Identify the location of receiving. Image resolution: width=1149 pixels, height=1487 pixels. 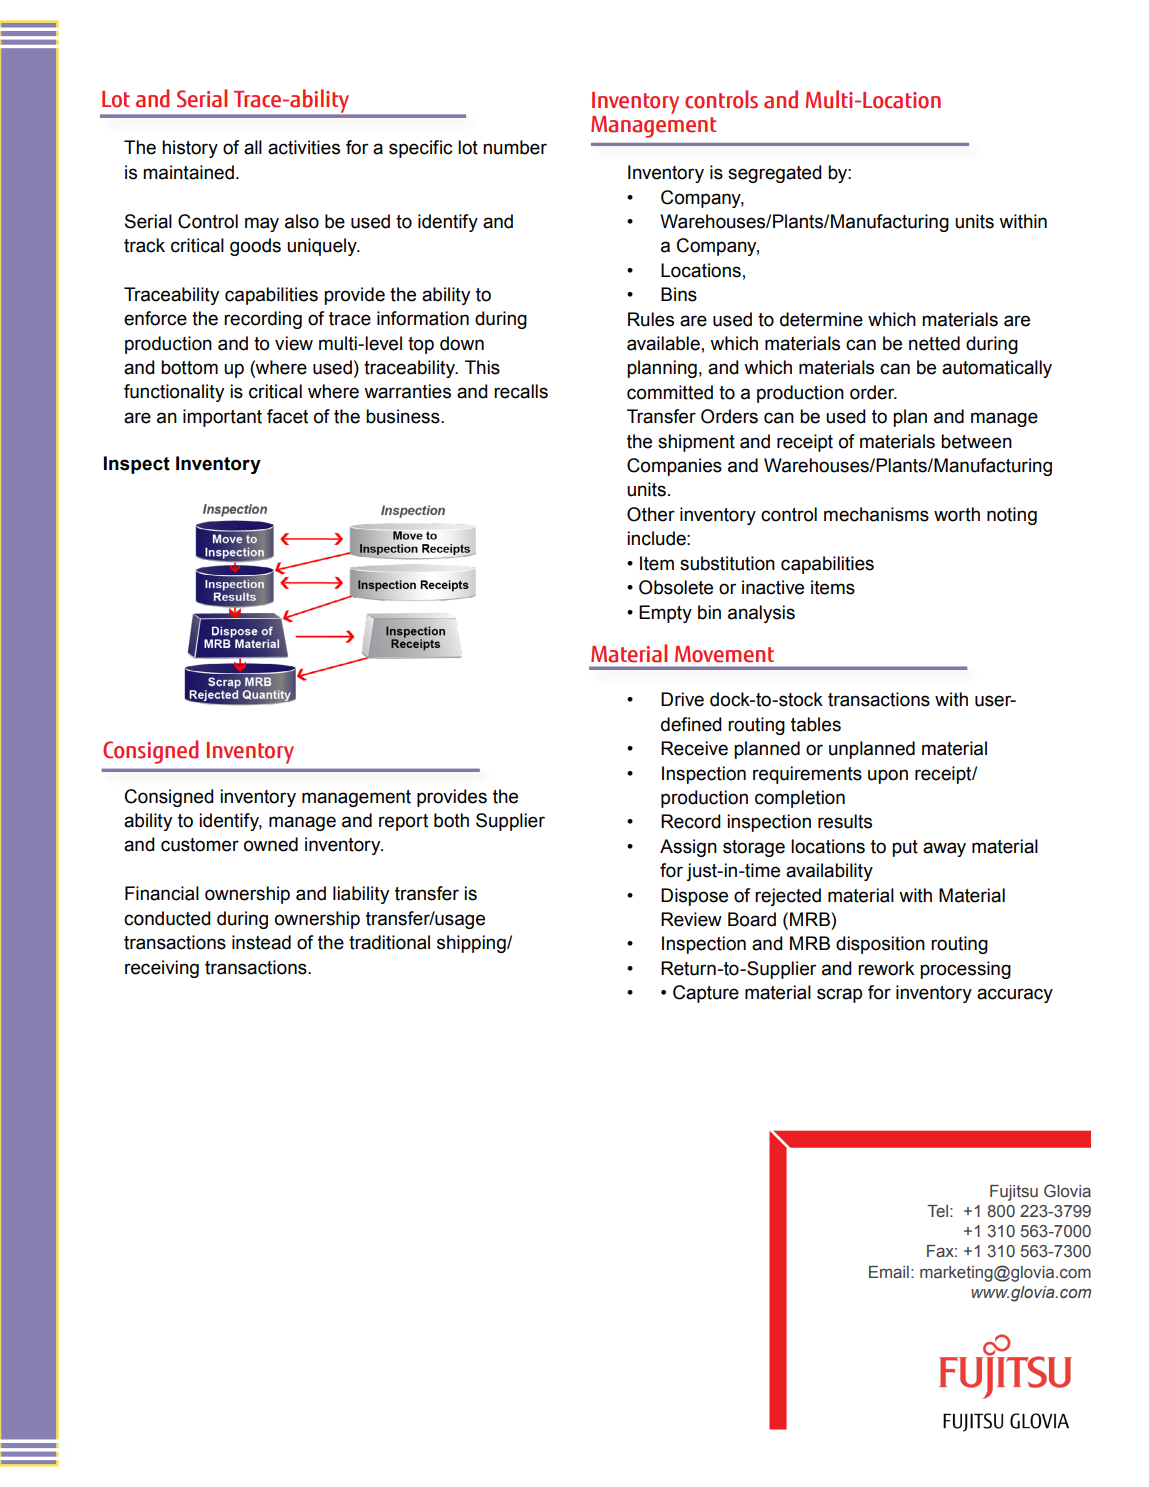
(162, 969).
